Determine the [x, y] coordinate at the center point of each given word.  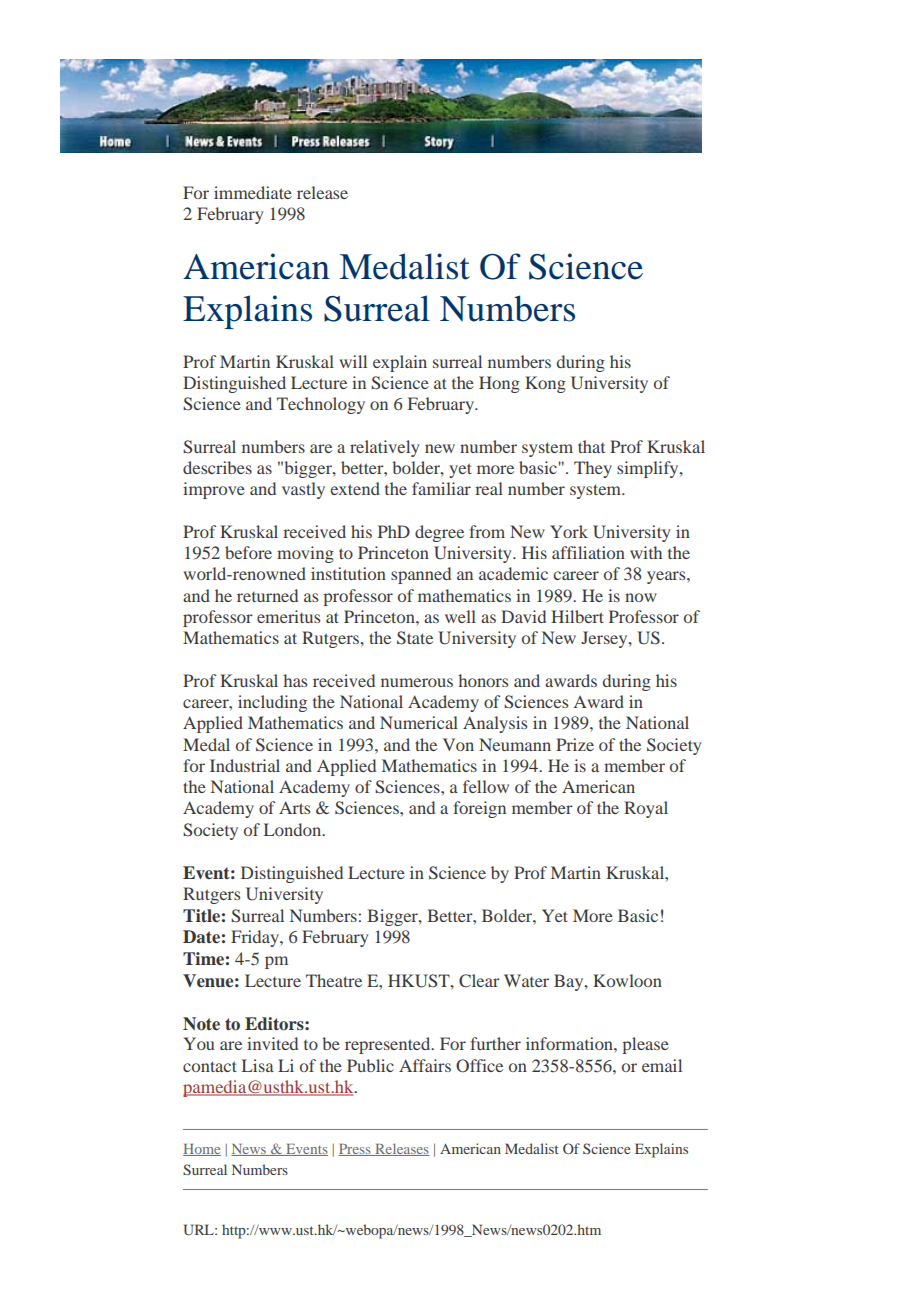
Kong [545, 384]
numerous [417, 682]
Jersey [605, 639]
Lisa [258, 1065]
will [353, 361]
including [272, 703]
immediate [253, 192]
